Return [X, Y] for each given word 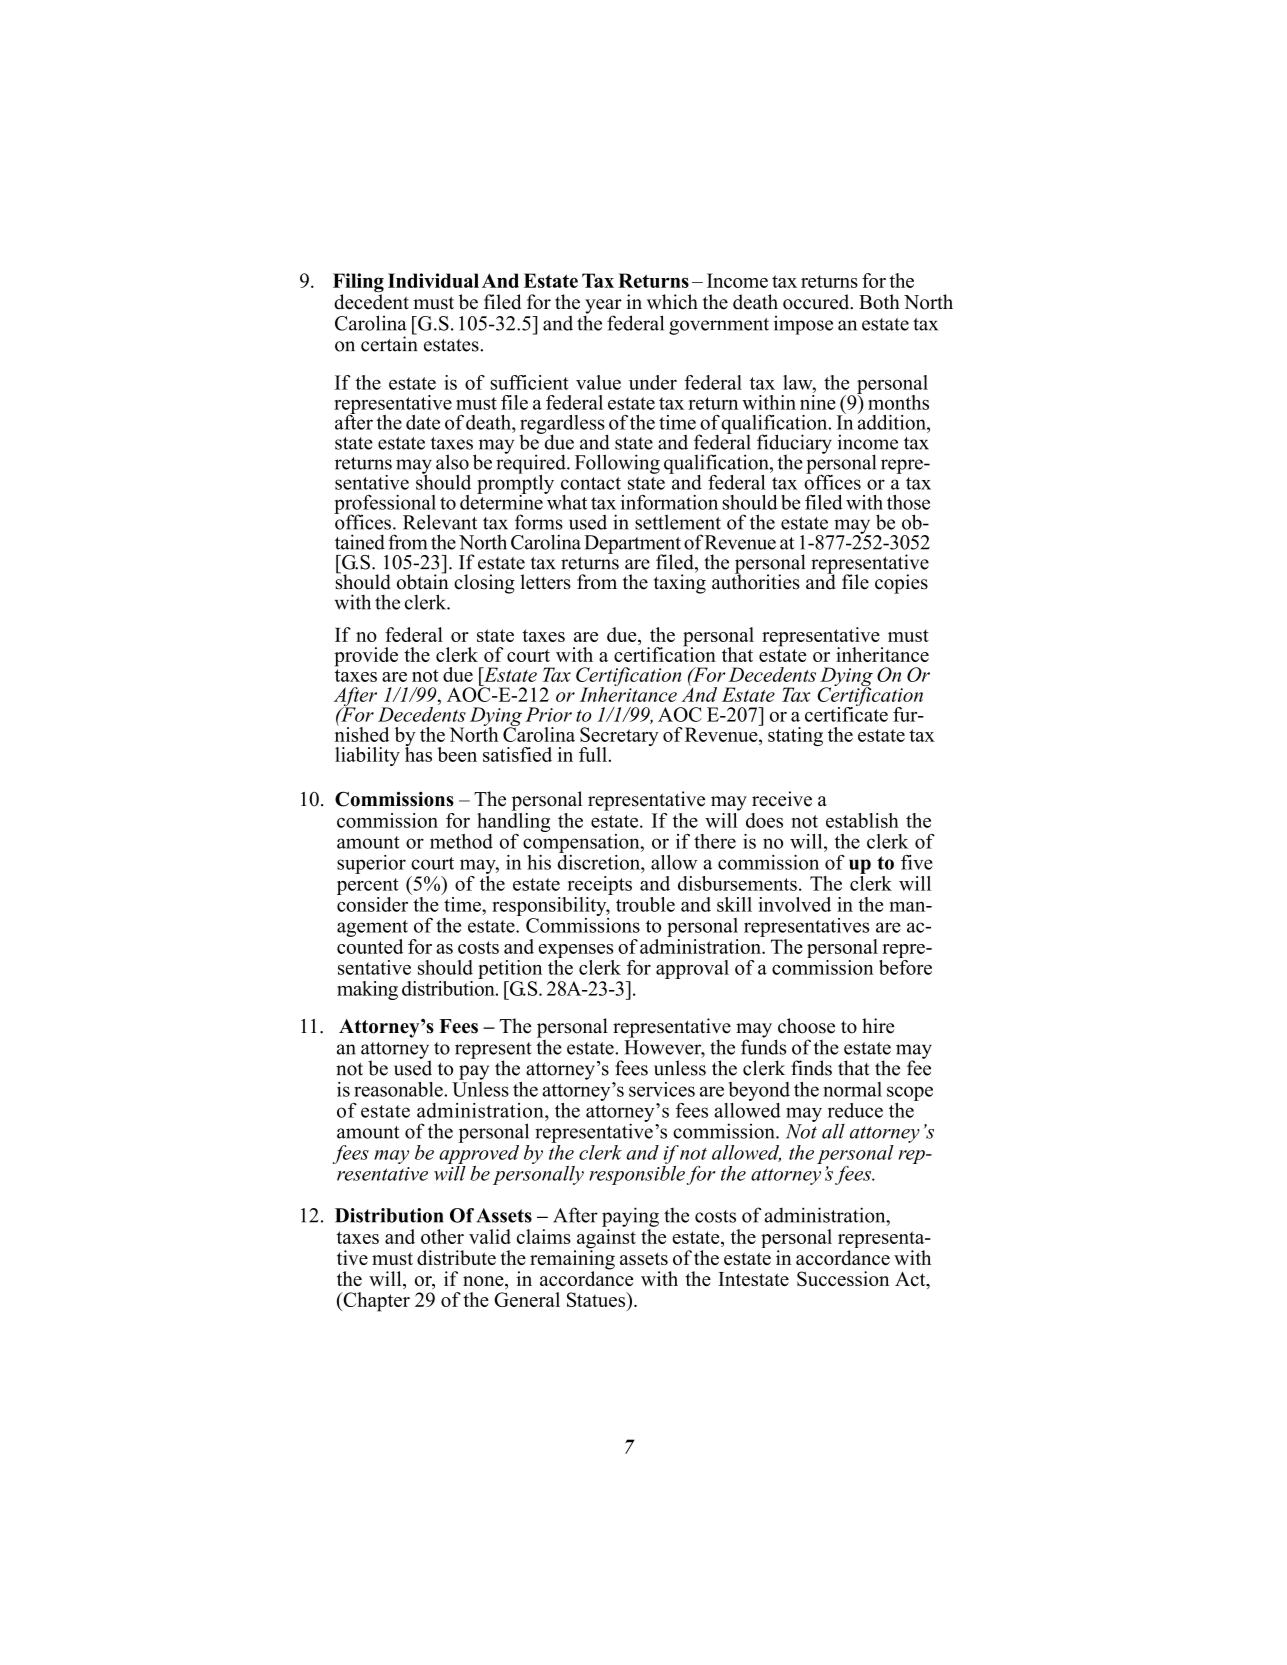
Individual [433, 280]
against [605, 1240]
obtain [423, 581]
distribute [456, 1257]
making [367, 990]
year [603, 307]
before [905, 966]
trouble [645, 904]
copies [901, 584]
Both [879, 302]
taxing [680, 583]
